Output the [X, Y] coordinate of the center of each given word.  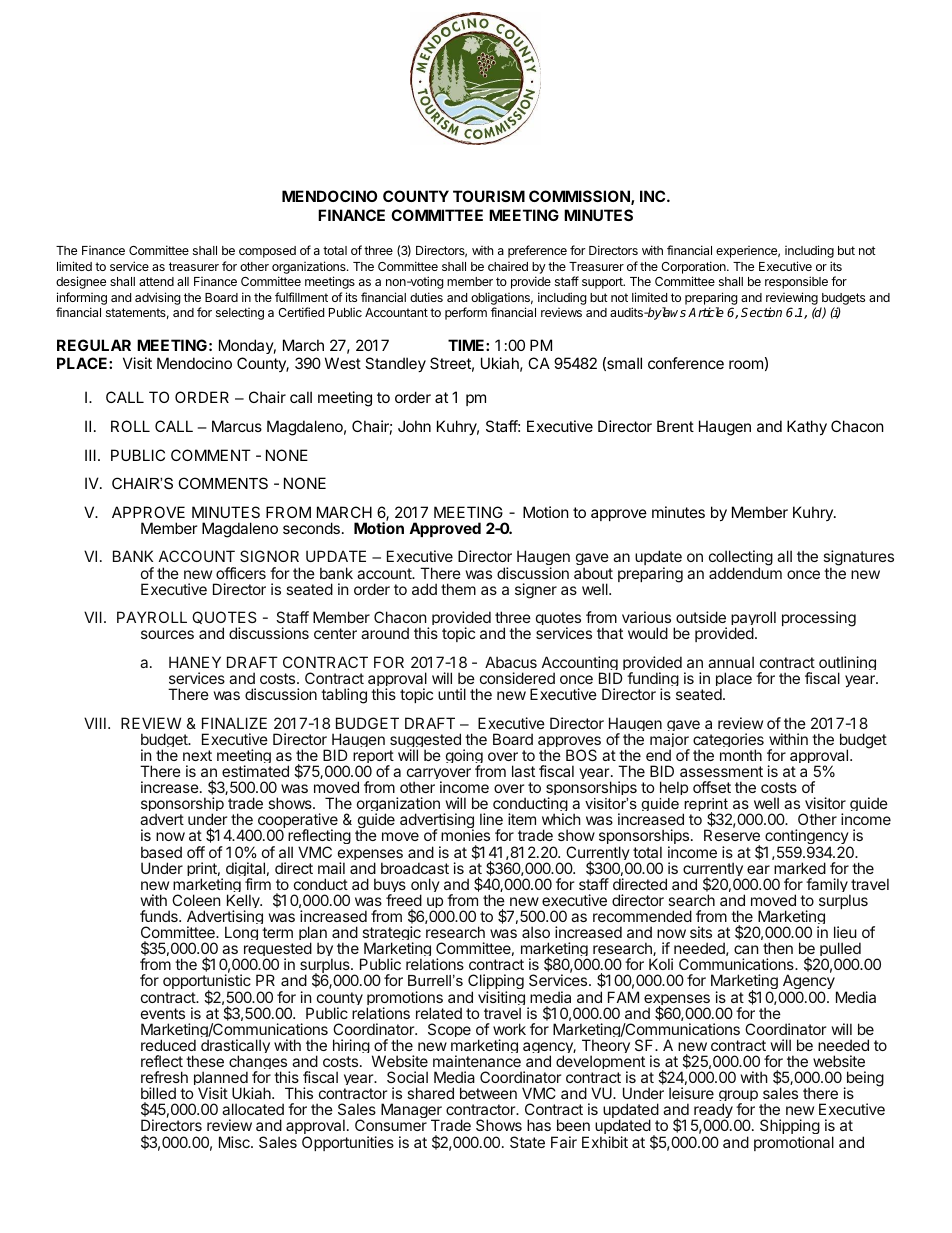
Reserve [732, 835]
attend [156, 281]
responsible [796, 282]
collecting [741, 559]
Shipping [790, 1128]
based [161, 852]
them [458, 589]
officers [241, 573]
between [488, 1093]
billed [158, 1093]
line [491, 819]
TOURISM [489, 196]
